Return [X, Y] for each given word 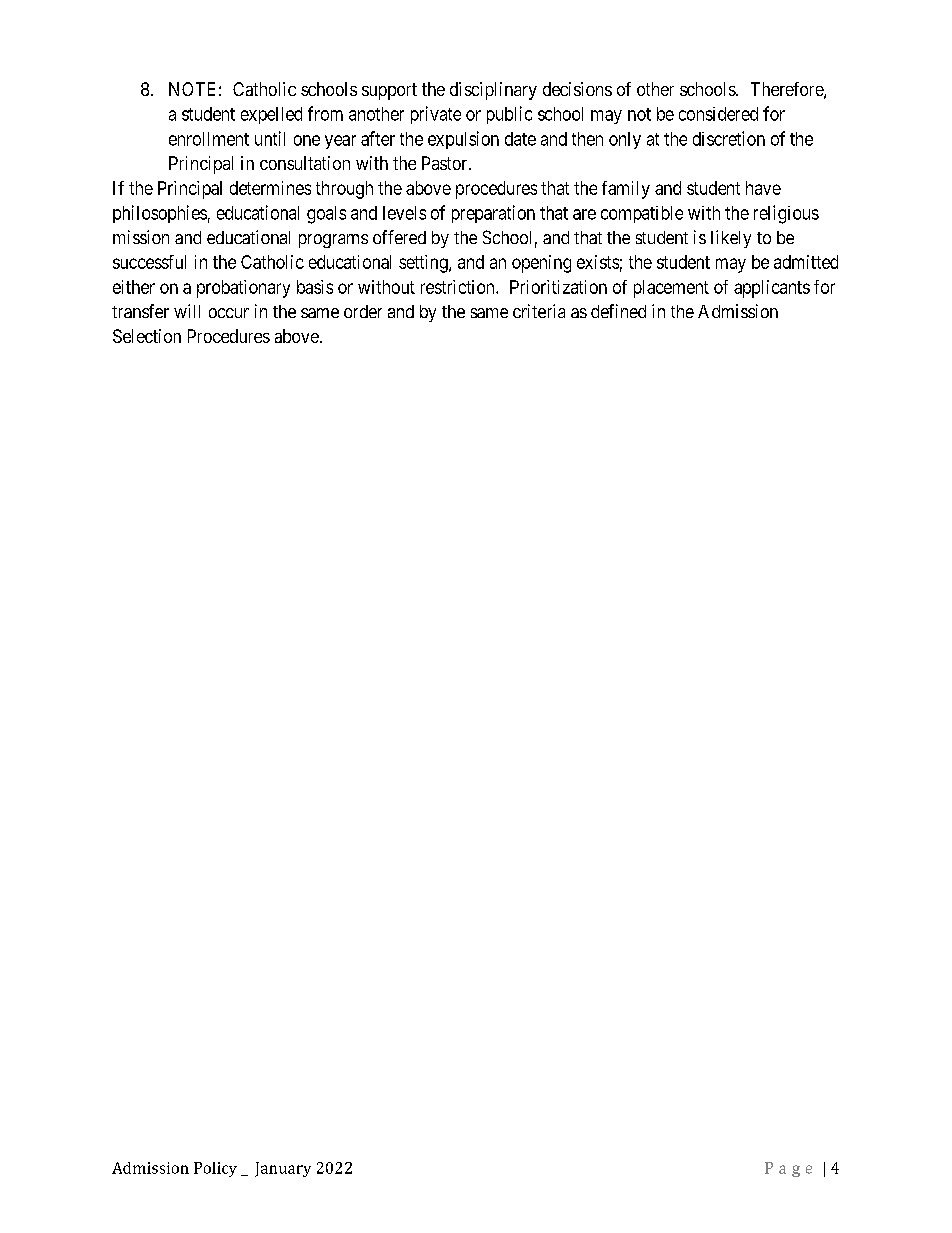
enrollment [209, 139]
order [363, 311]
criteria [539, 311]
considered [718, 114]
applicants [772, 289]
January [283, 1169]
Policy [215, 1169]
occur [229, 313]
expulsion [463, 140]
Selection [147, 336]
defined [618, 311]
